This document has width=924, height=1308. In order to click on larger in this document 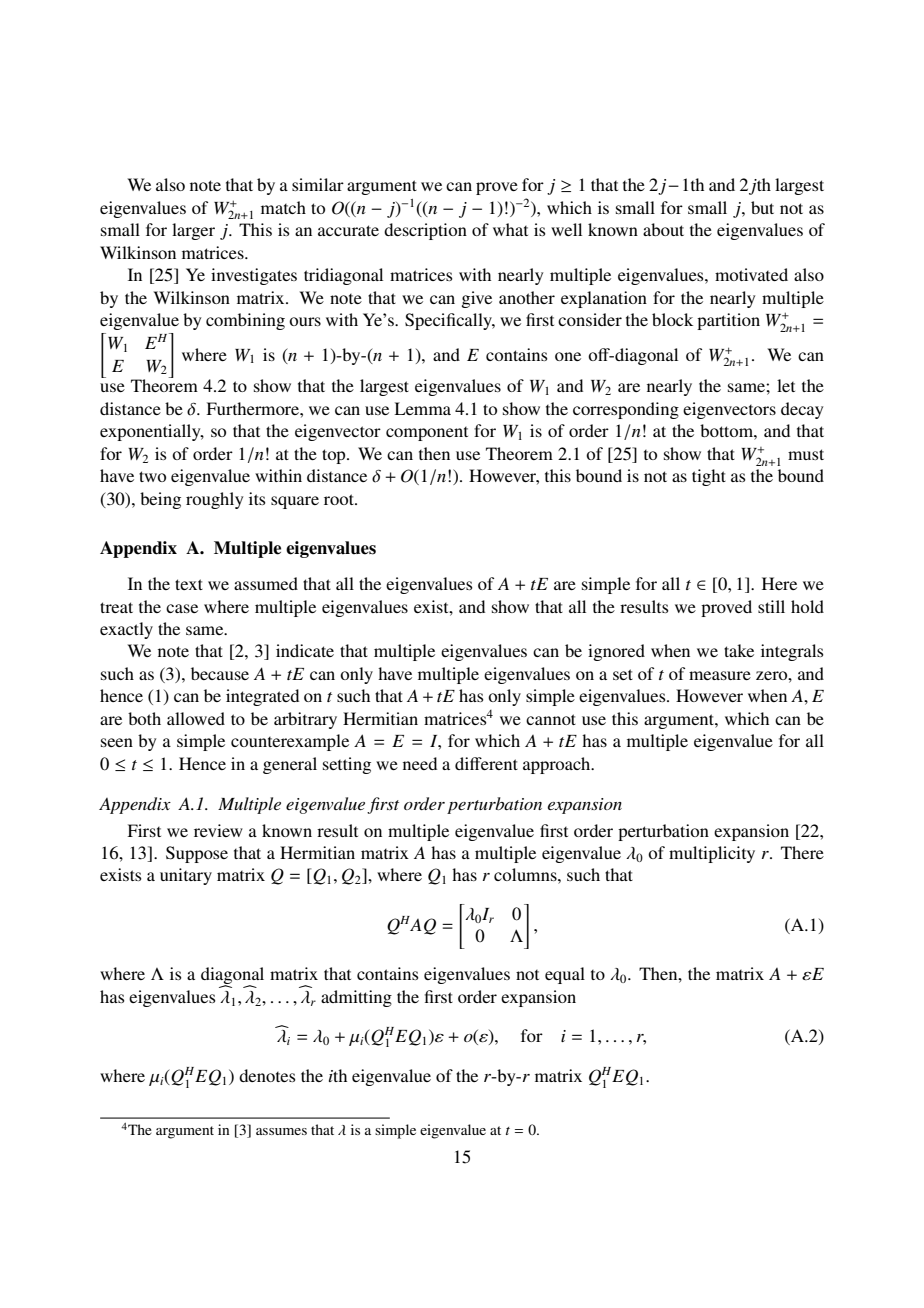, I will do `click(193, 231)`.
